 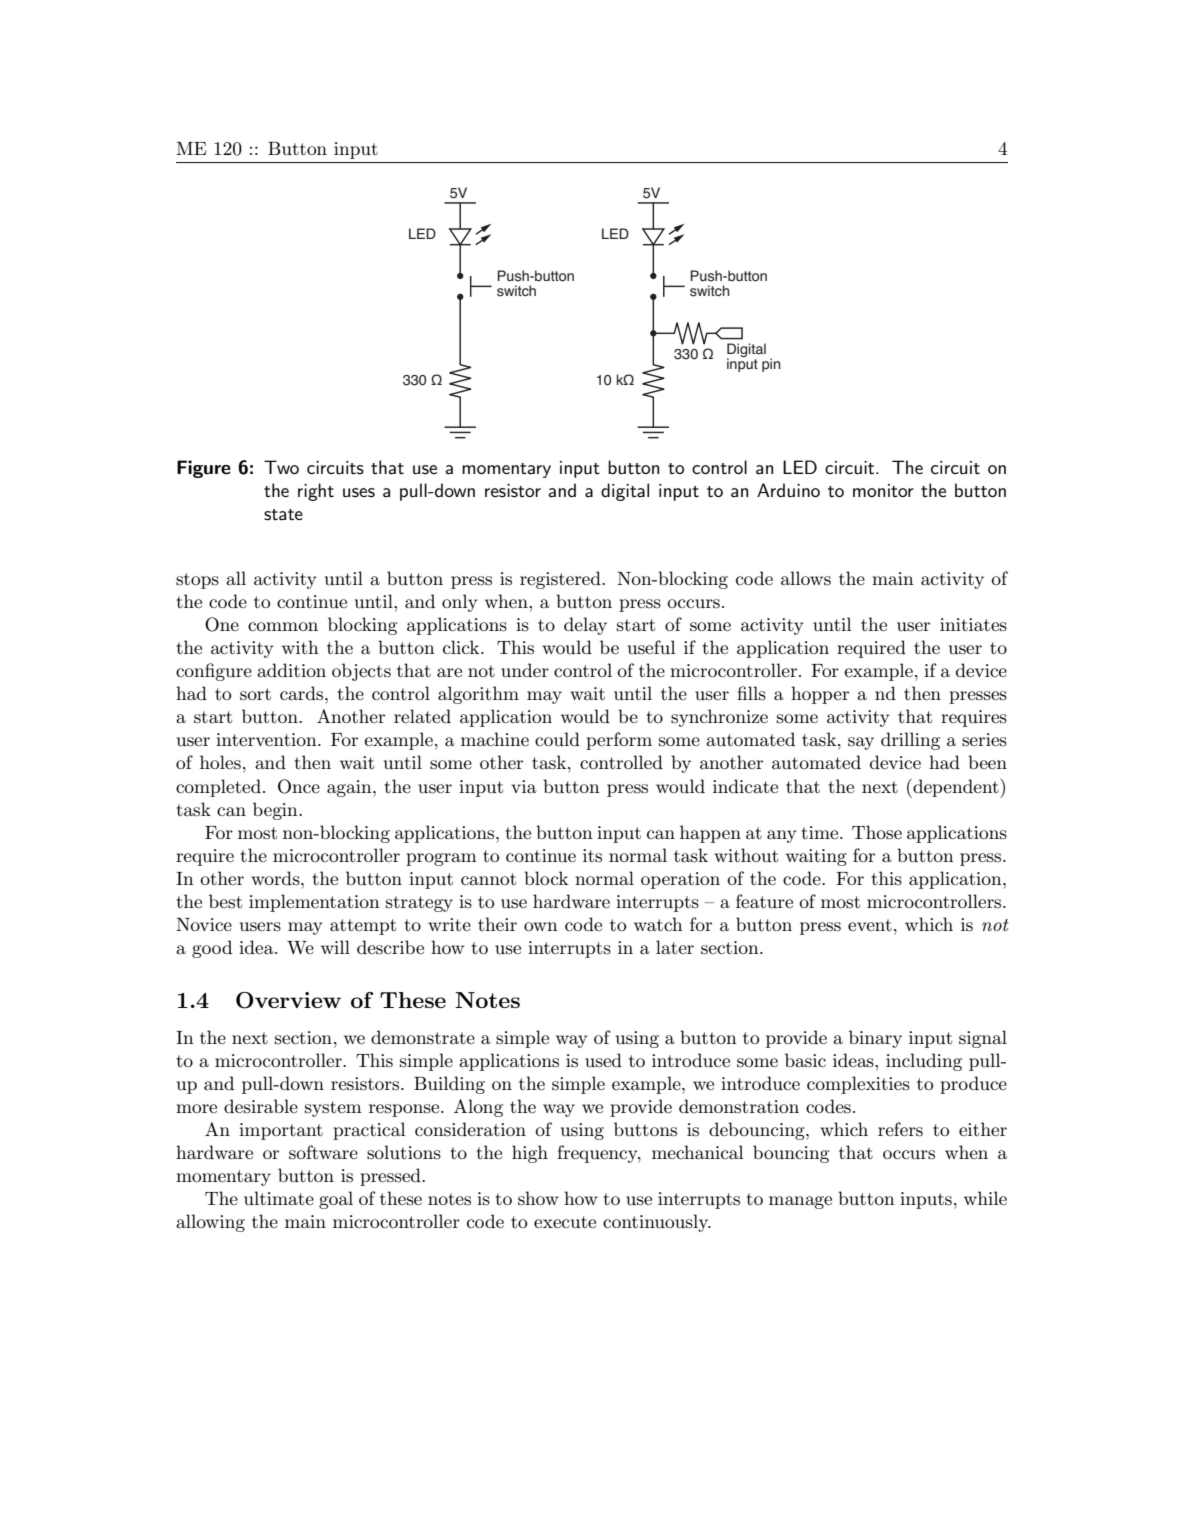 I want to click on manage, so click(x=800, y=1202).
